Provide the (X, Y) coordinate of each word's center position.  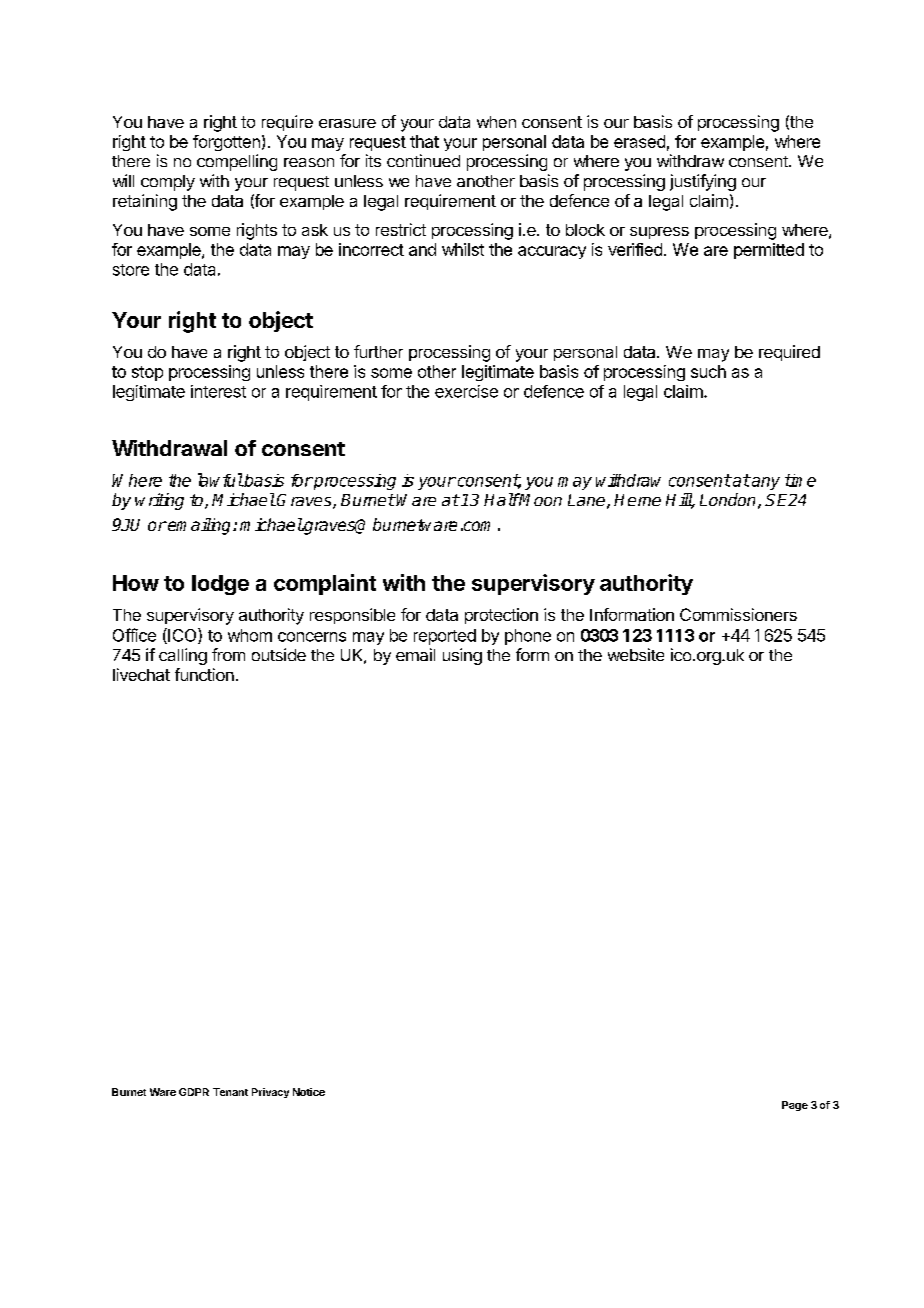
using (462, 656)
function (204, 674)
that (424, 141)
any (765, 483)
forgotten (226, 143)
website (636, 654)
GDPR (194, 1092)
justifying (703, 182)
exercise (466, 391)
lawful (220, 480)
